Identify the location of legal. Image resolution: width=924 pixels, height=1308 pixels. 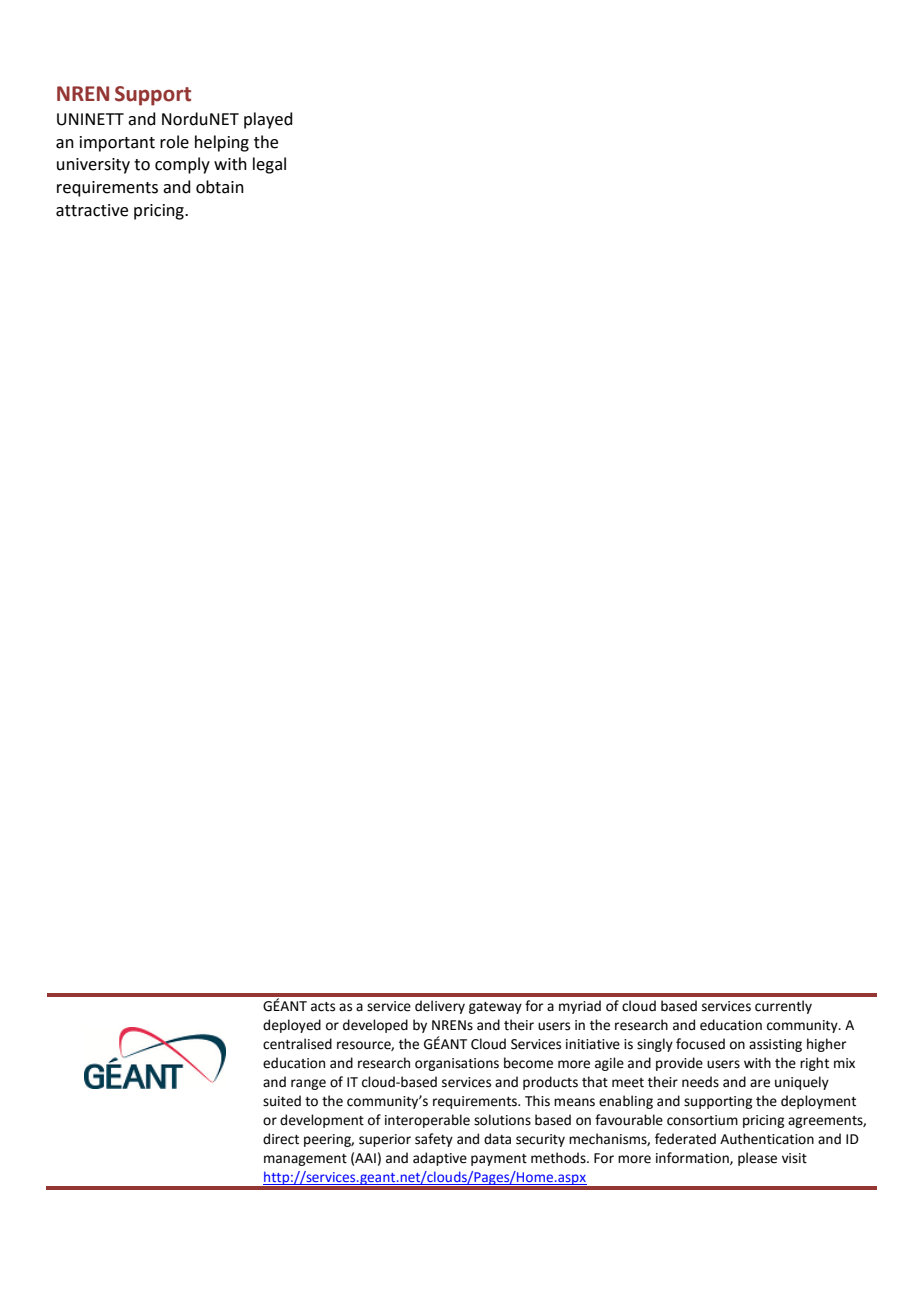
(269, 165).
